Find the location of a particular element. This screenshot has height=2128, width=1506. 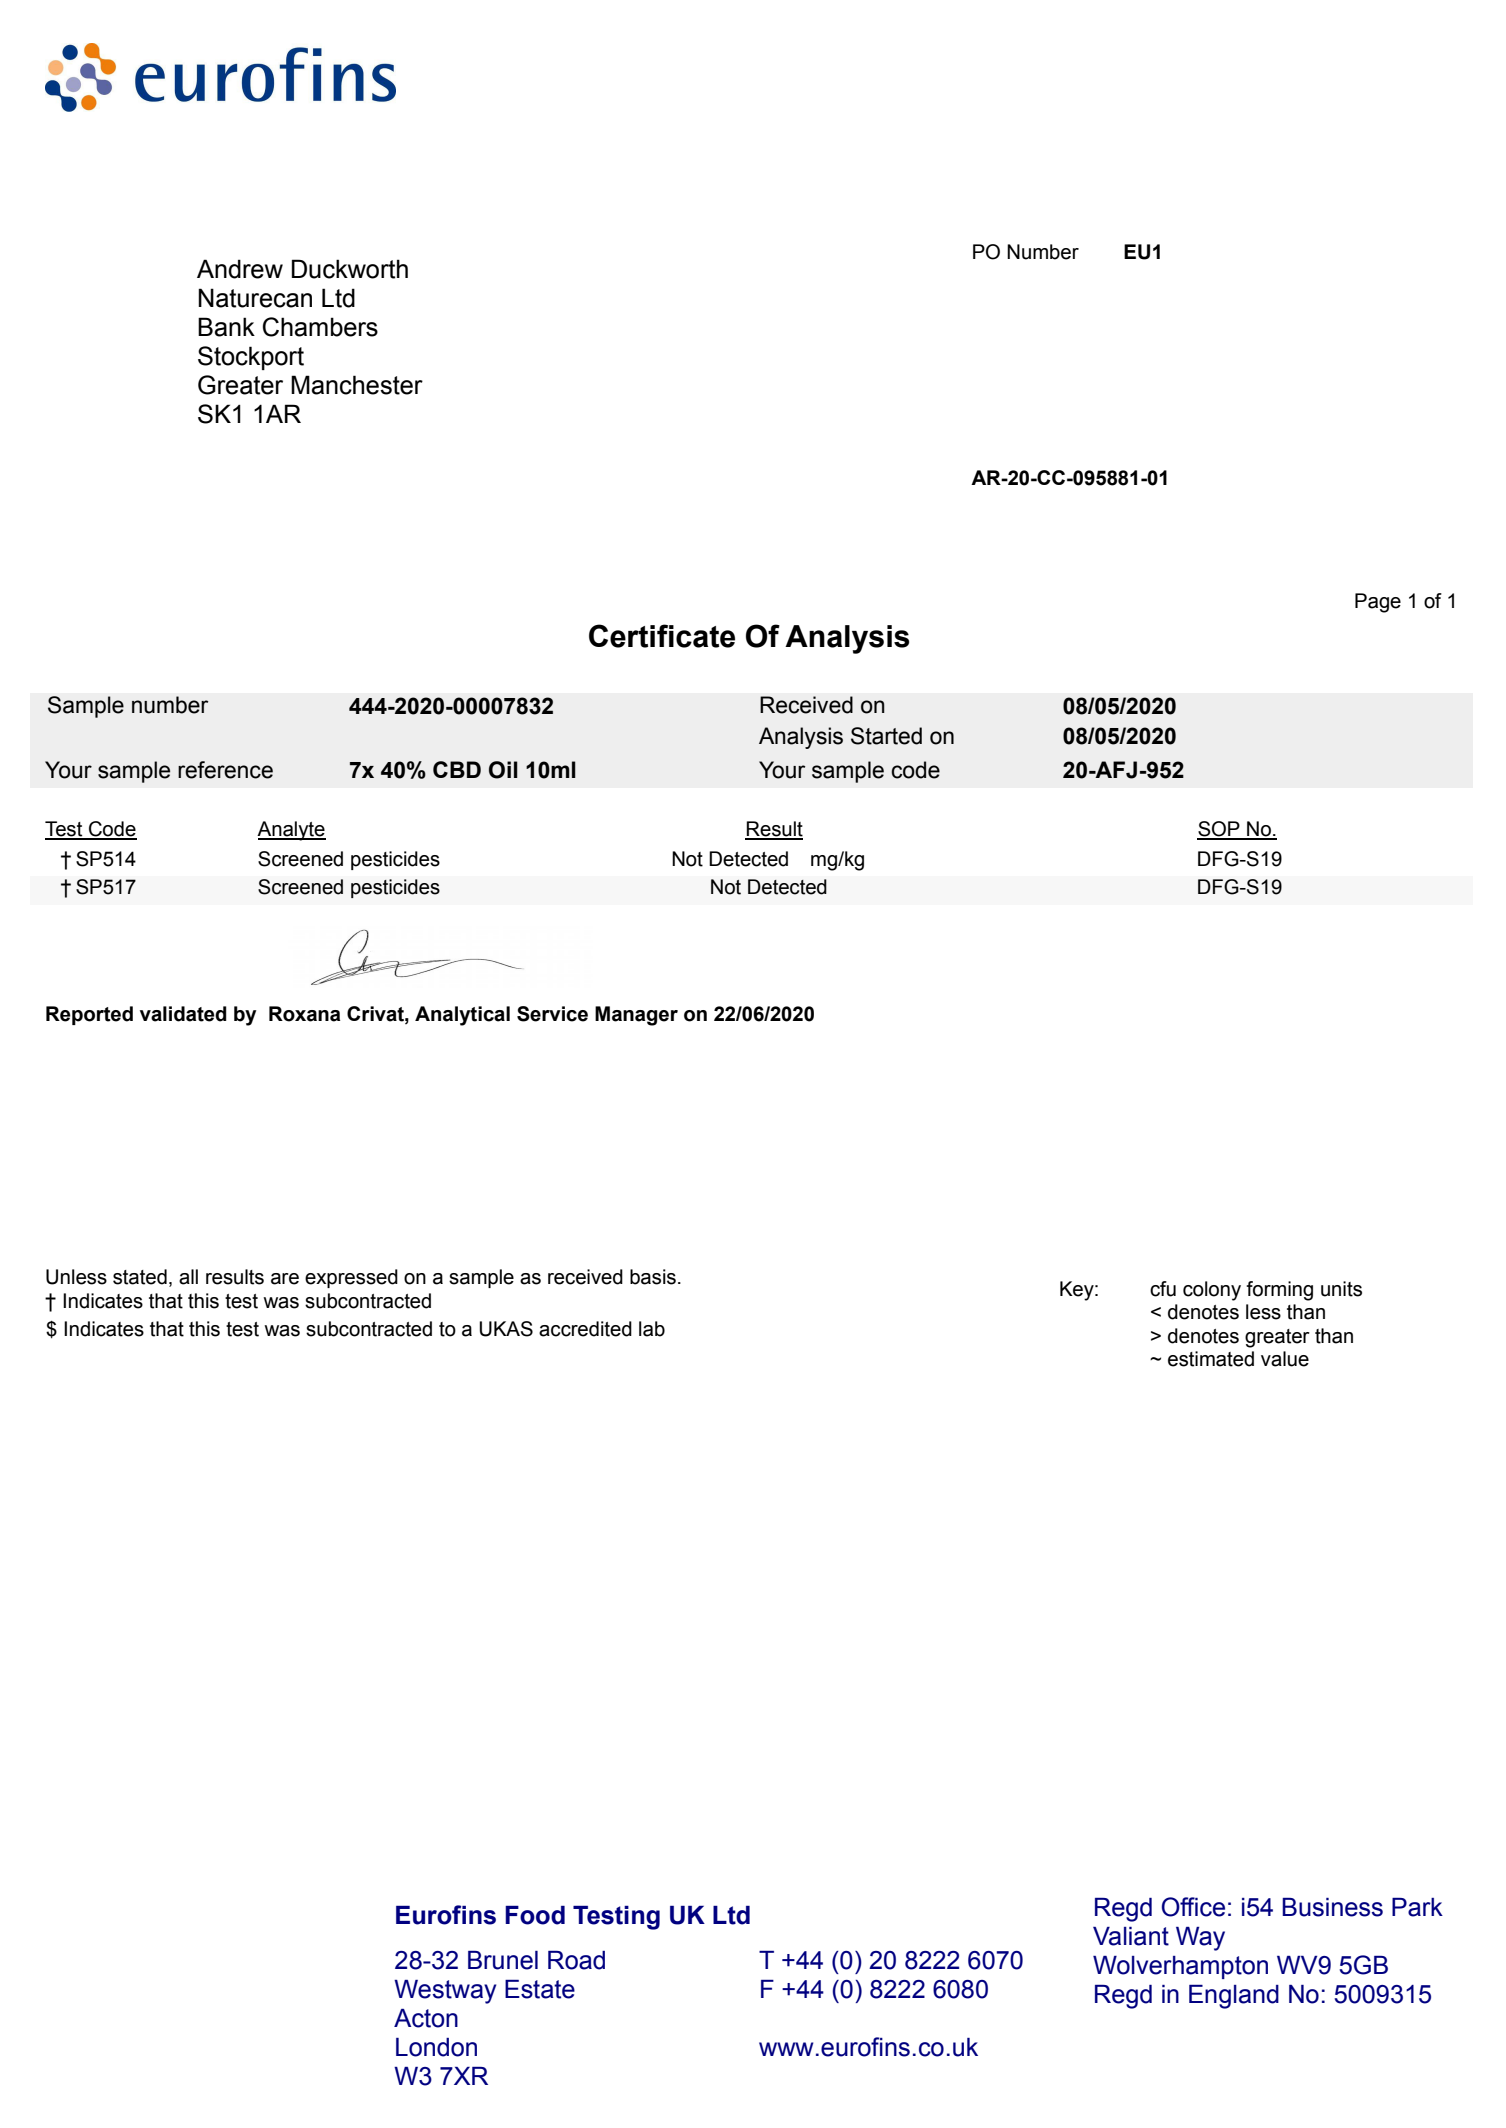

are is located at coordinates (285, 1279).
